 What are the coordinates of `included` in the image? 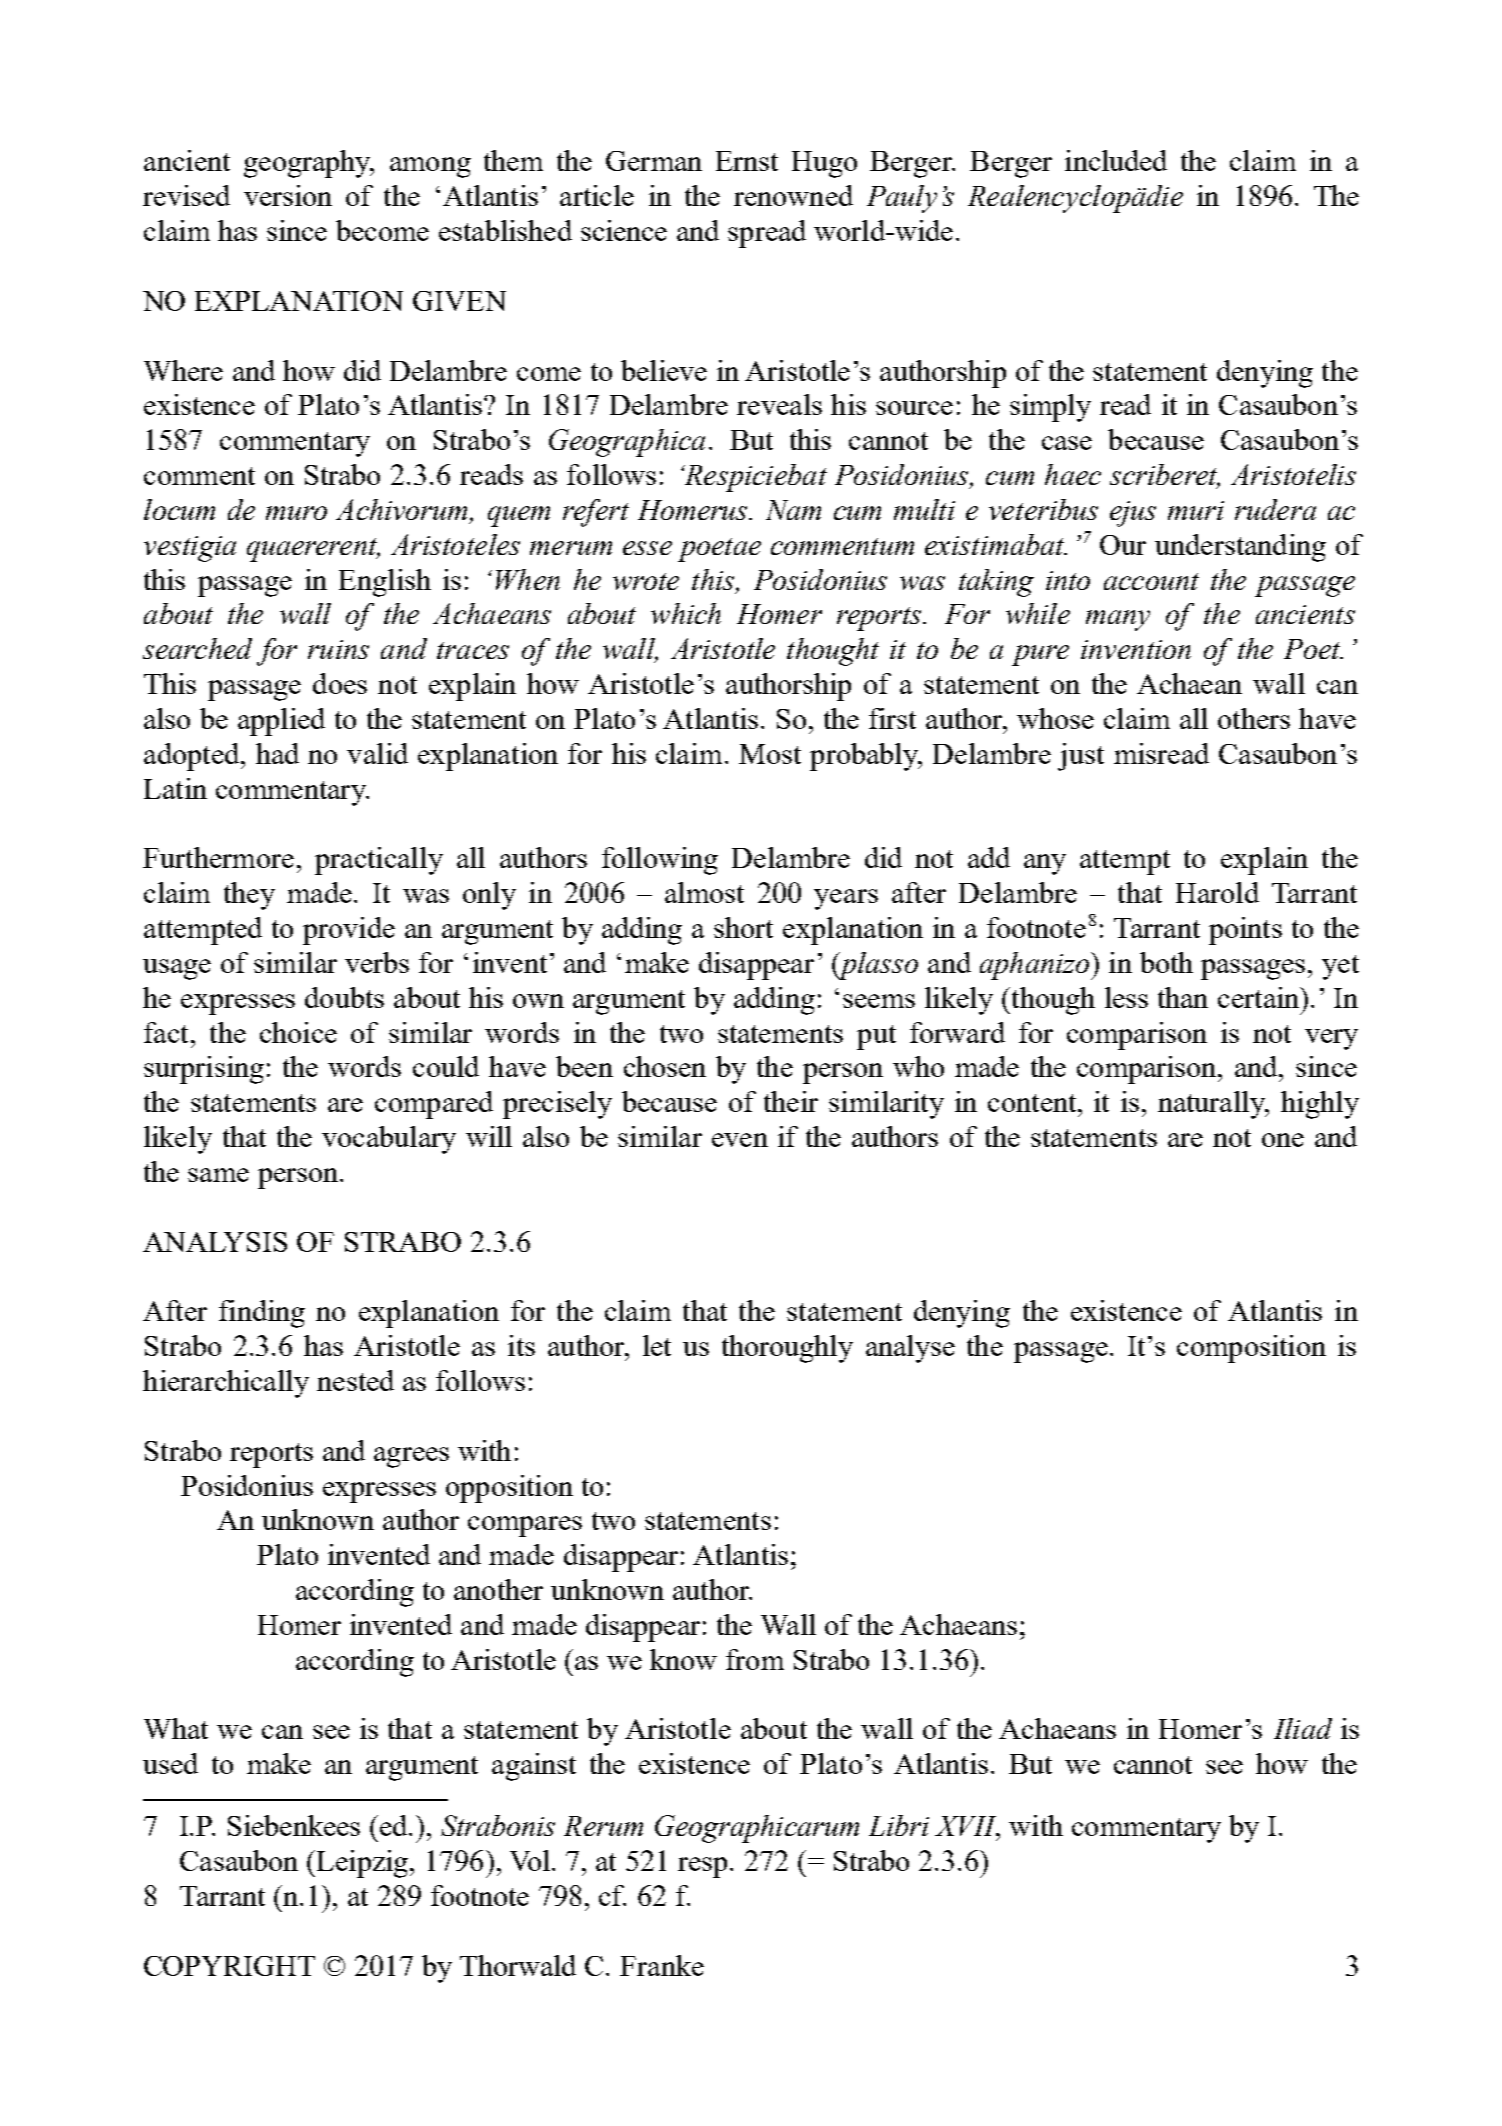 It's located at (1116, 160).
